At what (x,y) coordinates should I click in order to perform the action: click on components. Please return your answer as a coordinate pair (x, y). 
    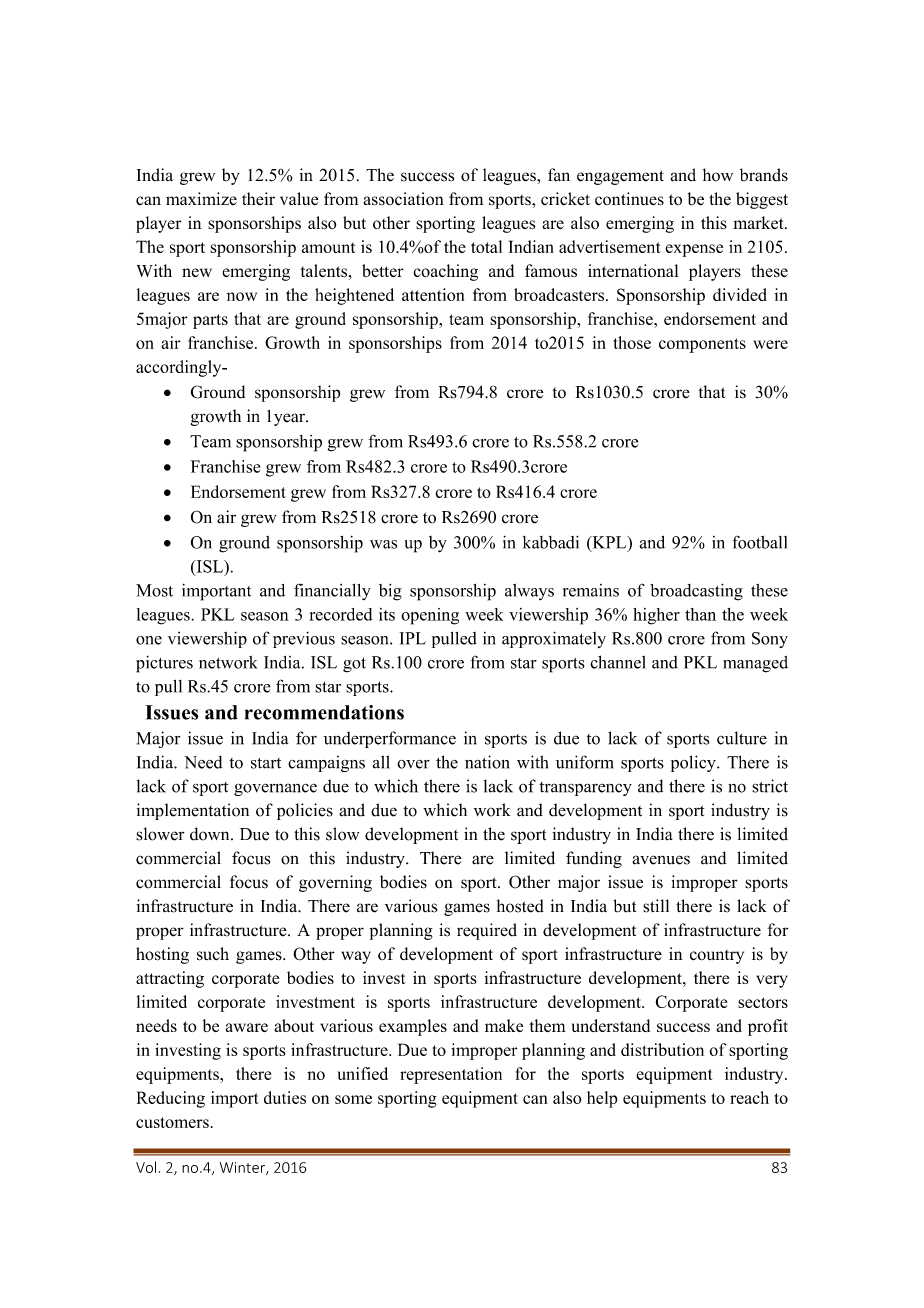
    Looking at the image, I should click on (702, 345).
